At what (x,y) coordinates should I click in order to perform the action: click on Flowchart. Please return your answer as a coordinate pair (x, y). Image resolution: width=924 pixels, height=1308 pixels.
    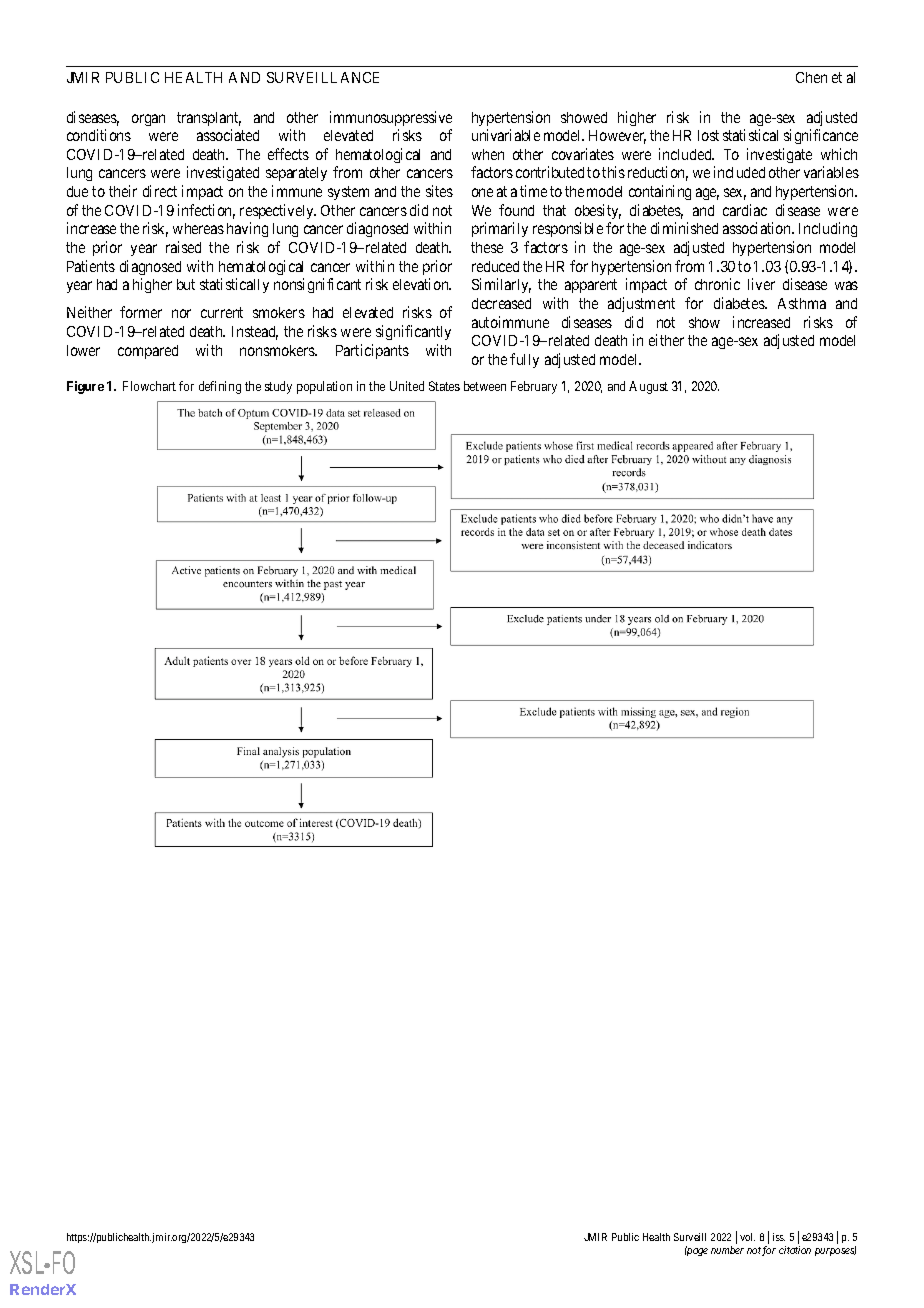
    Looking at the image, I should click on (149, 386).
